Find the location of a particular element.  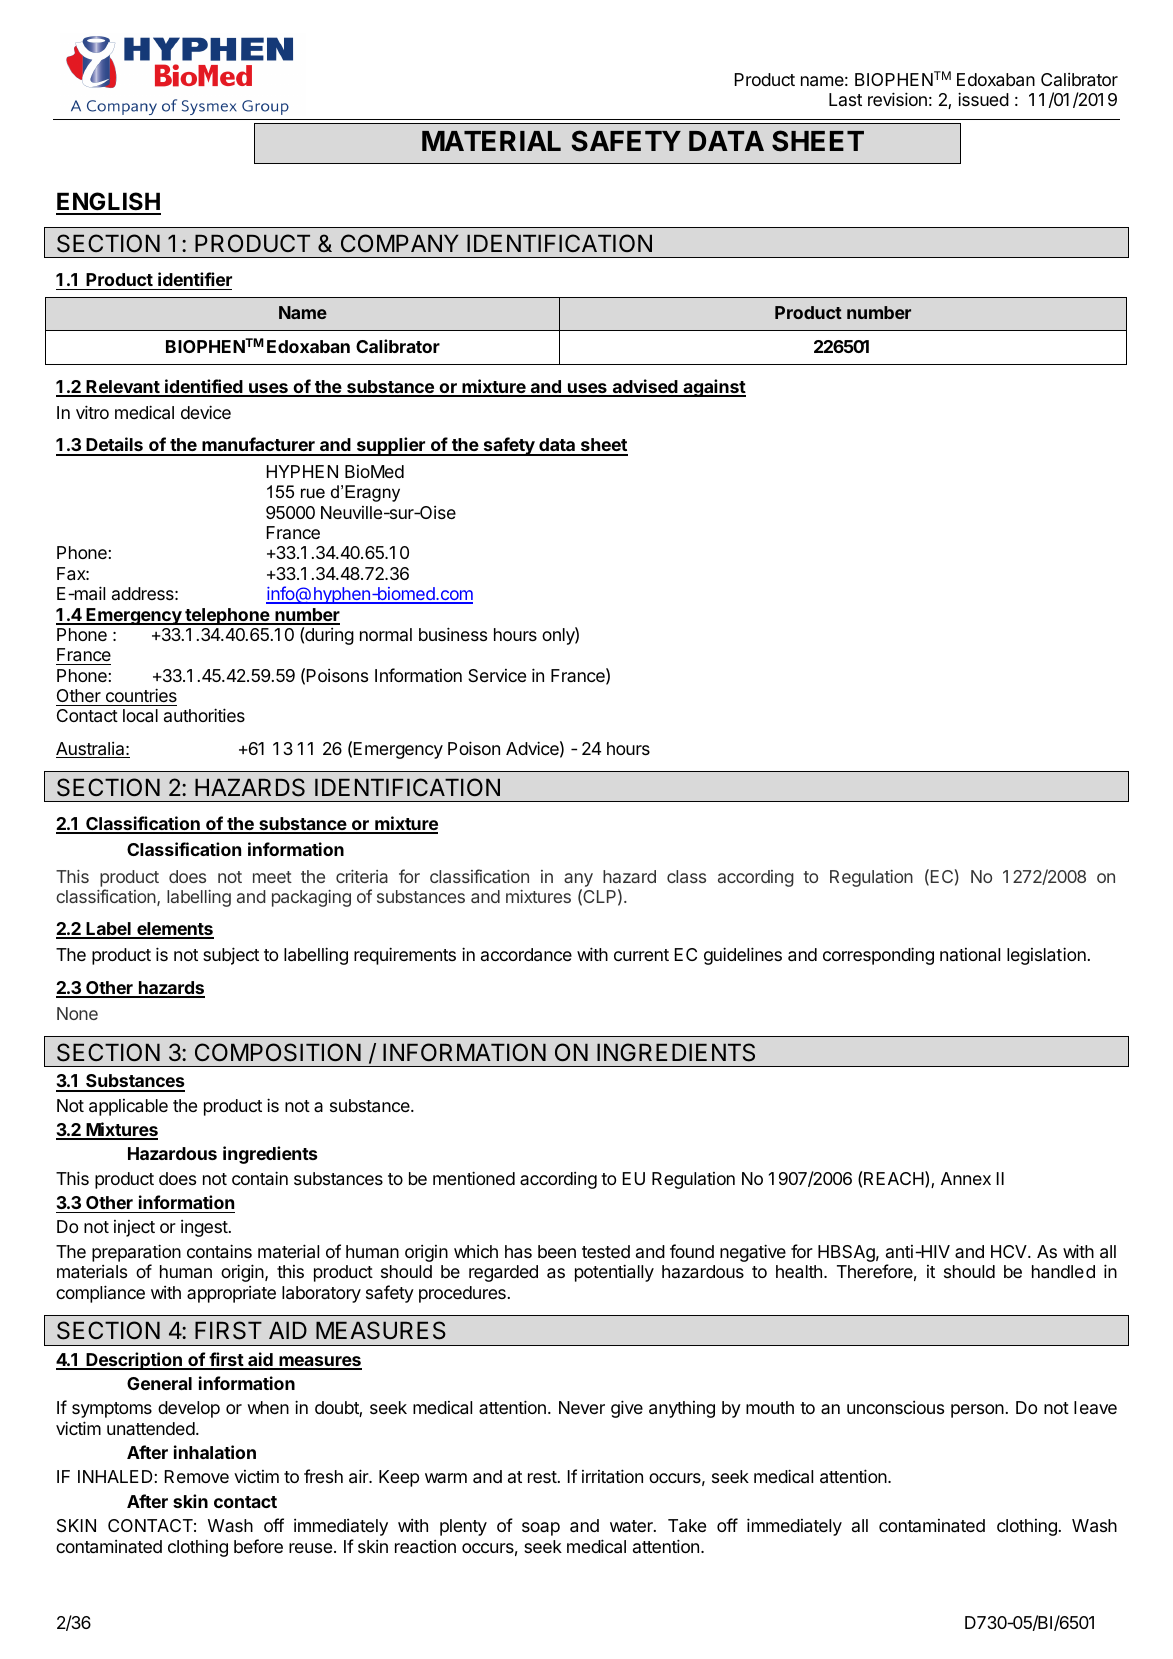

COMPANY is located at coordinates (400, 243).
